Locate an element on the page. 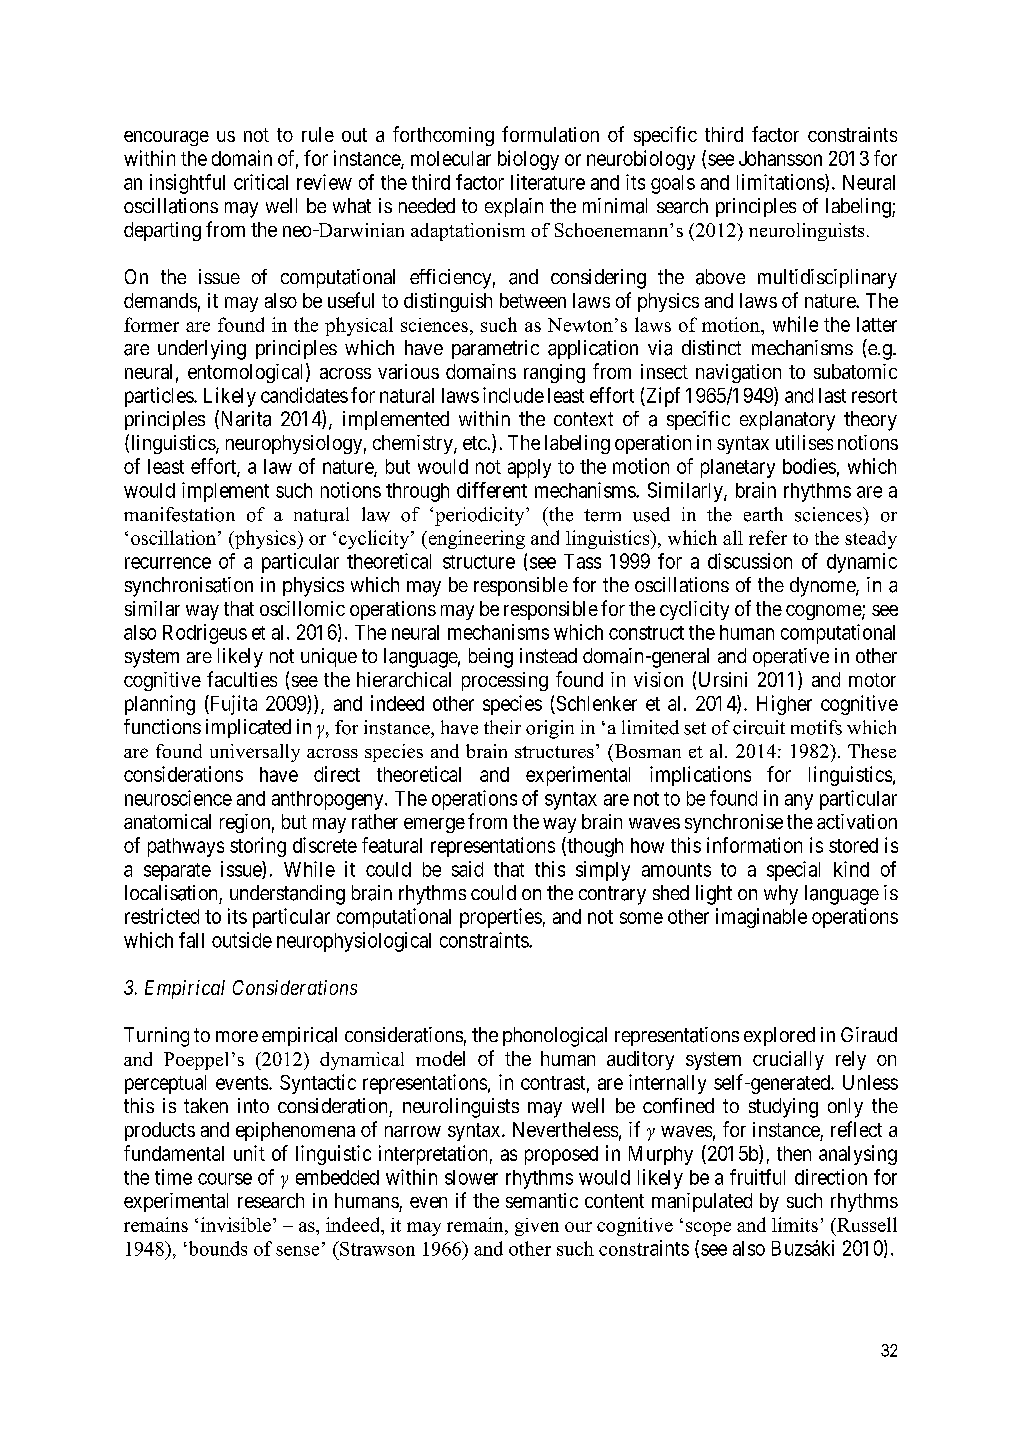 This page has height=1445, width=1021. given is located at coordinates (537, 1227).
